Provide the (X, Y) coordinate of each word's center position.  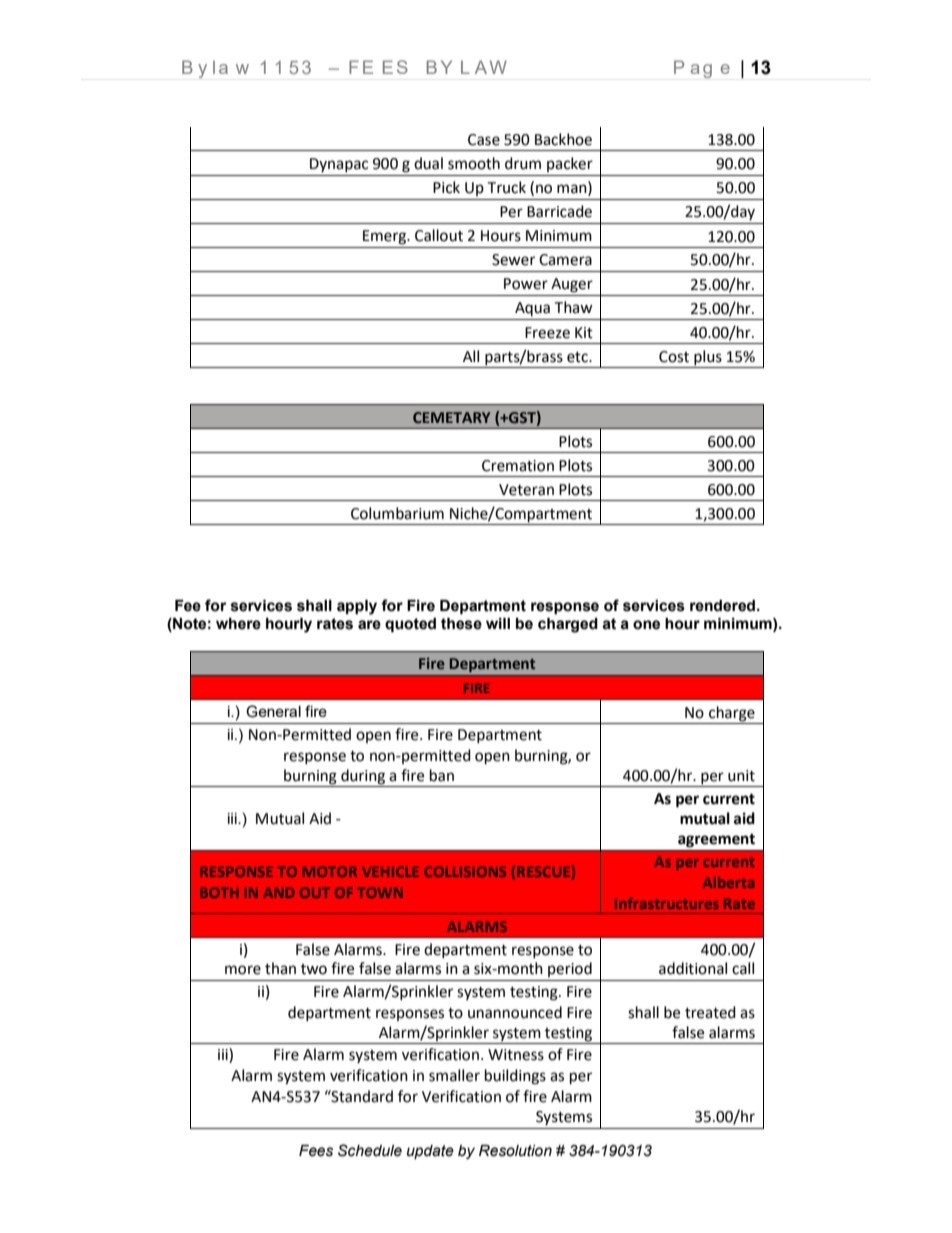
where (238, 624)
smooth (474, 163)
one (646, 625)
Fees (316, 1151)
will (498, 623)
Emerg (386, 237)
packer (570, 164)
